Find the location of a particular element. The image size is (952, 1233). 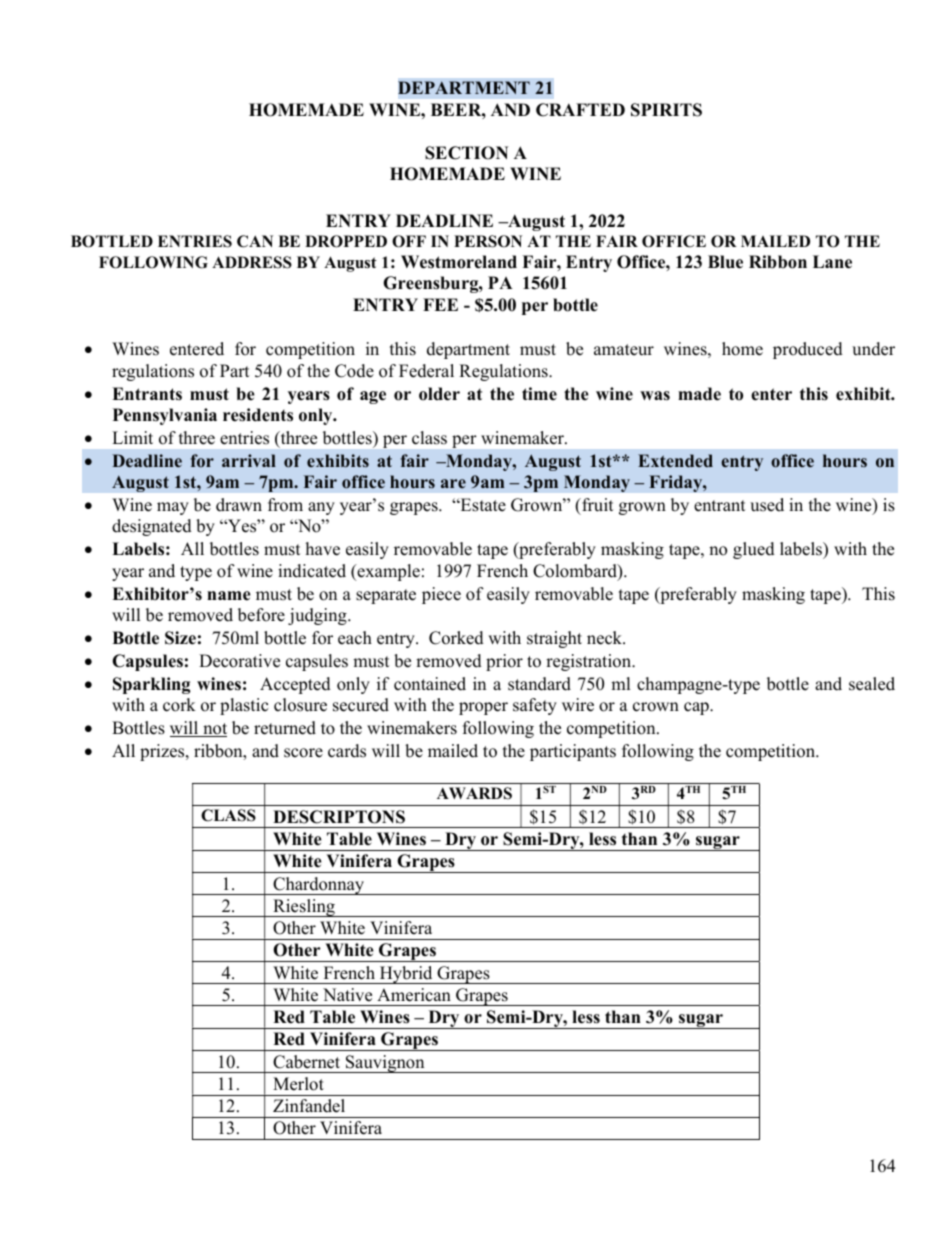

produced is located at coordinates (808, 350).
